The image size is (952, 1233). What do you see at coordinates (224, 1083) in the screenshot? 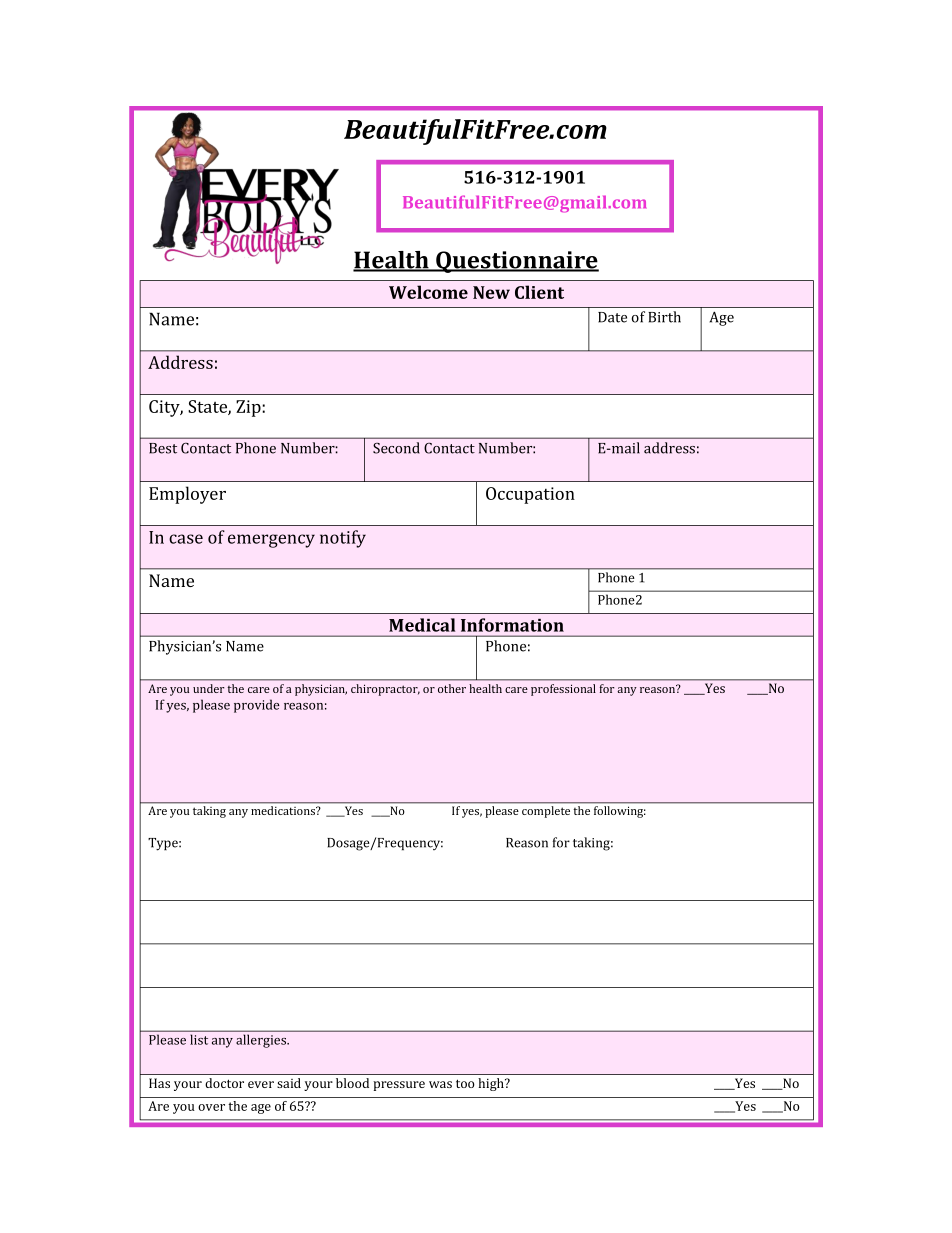
I see `doctor` at bounding box center [224, 1083].
